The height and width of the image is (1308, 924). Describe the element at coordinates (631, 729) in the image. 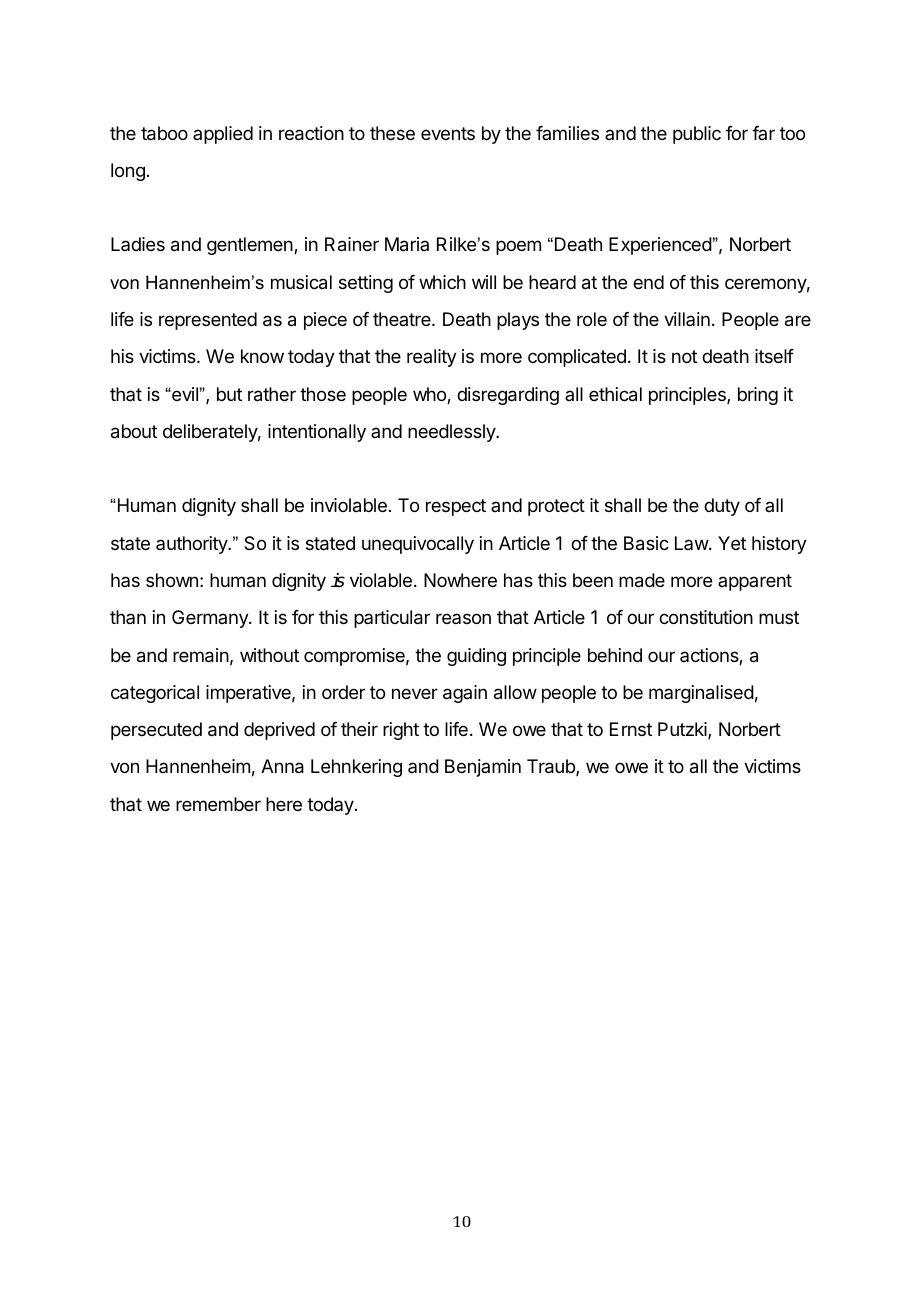

I see `Ernst` at that location.
